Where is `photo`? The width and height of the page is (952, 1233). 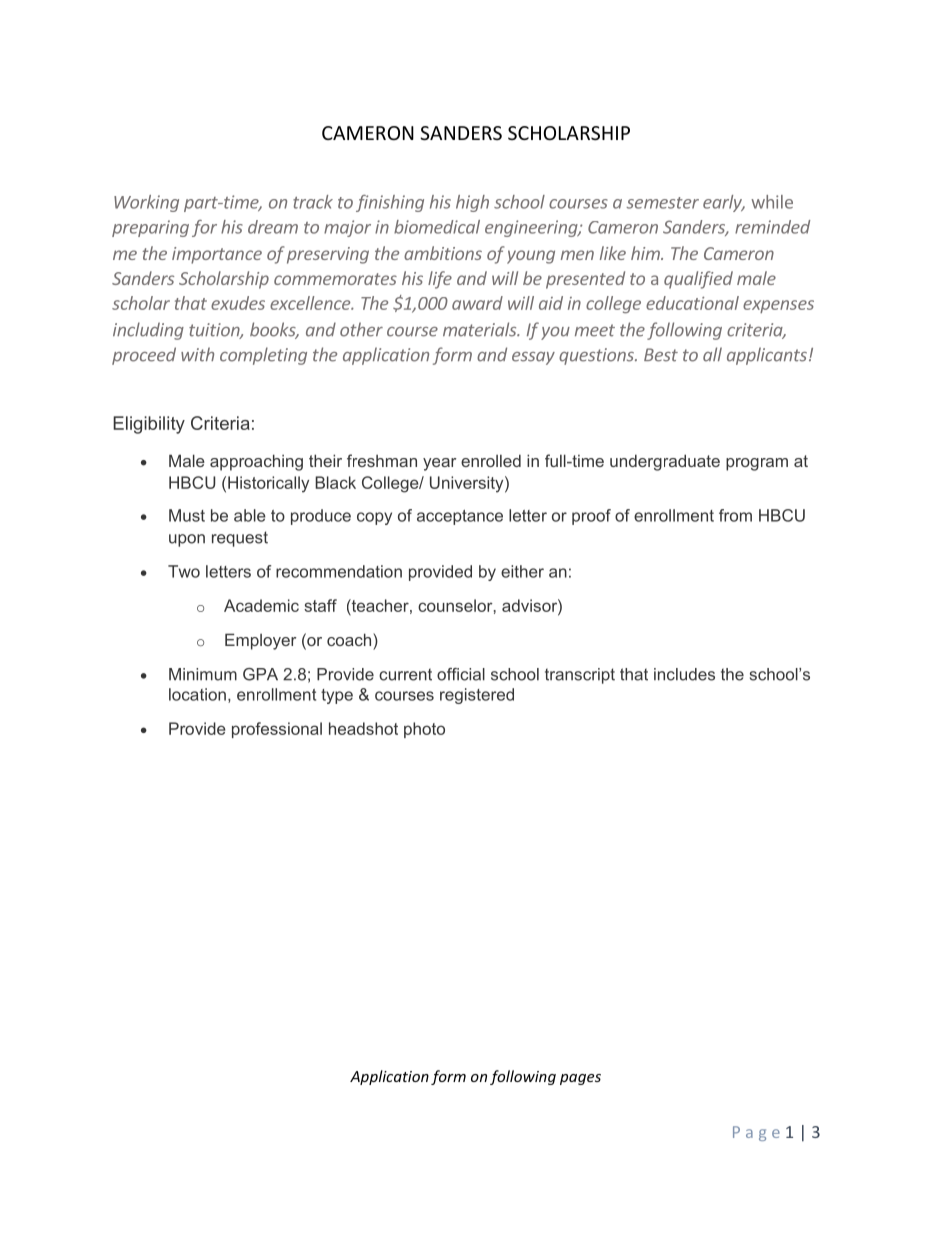
photo is located at coordinates (424, 730).
